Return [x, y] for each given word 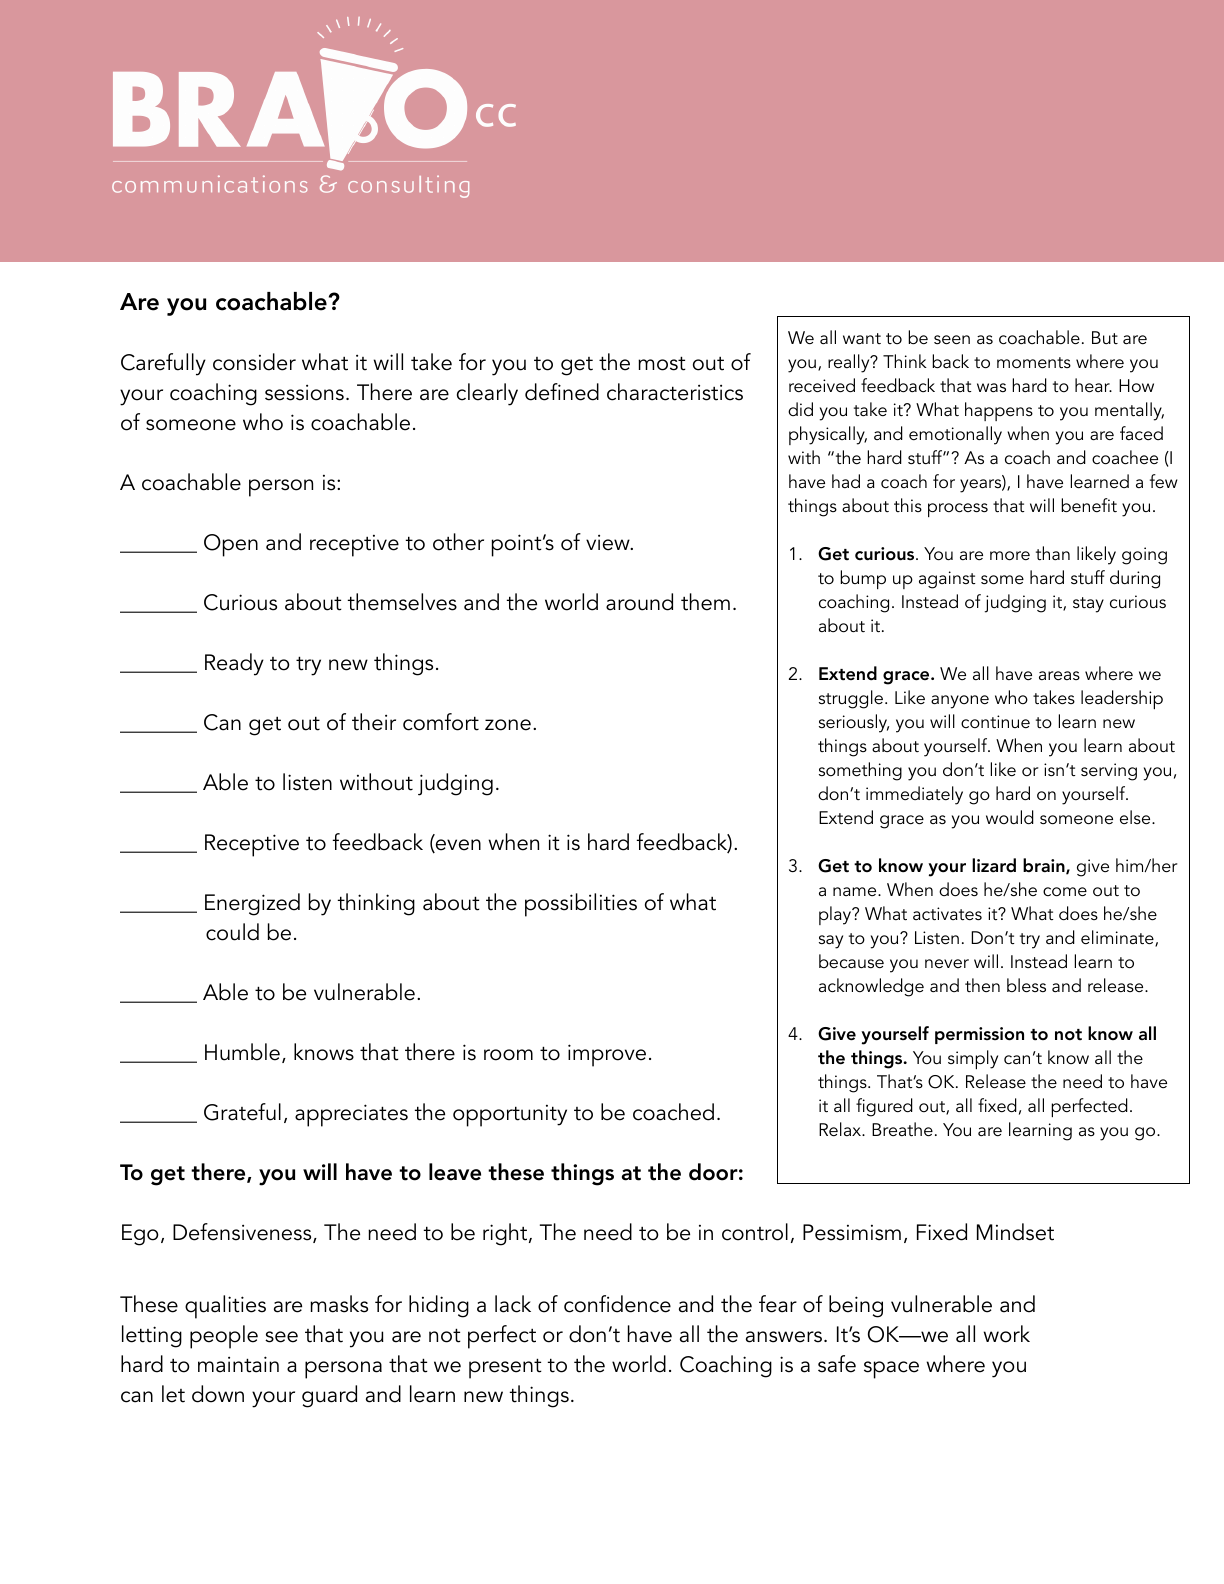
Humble [242, 1052]
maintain [238, 1364]
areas [1059, 675]
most [662, 363]
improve [607, 1055]
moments [1034, 363]
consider [254, 362]
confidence [617, 1304]
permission [979, 1035]
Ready [234, 664]
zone [508, 725]
